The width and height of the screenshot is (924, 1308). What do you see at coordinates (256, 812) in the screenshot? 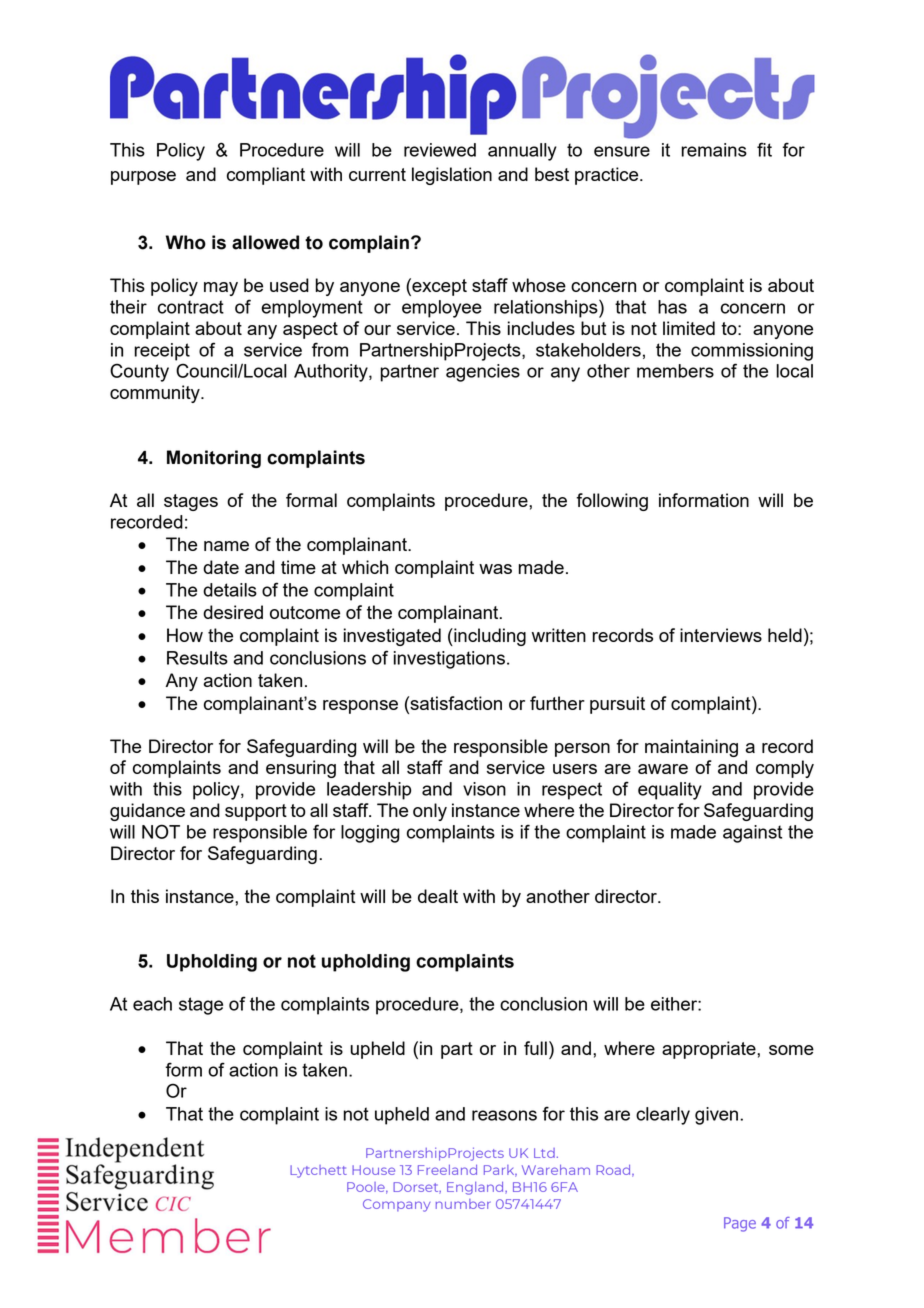
I see `support` at bounding box center [256, 812].
